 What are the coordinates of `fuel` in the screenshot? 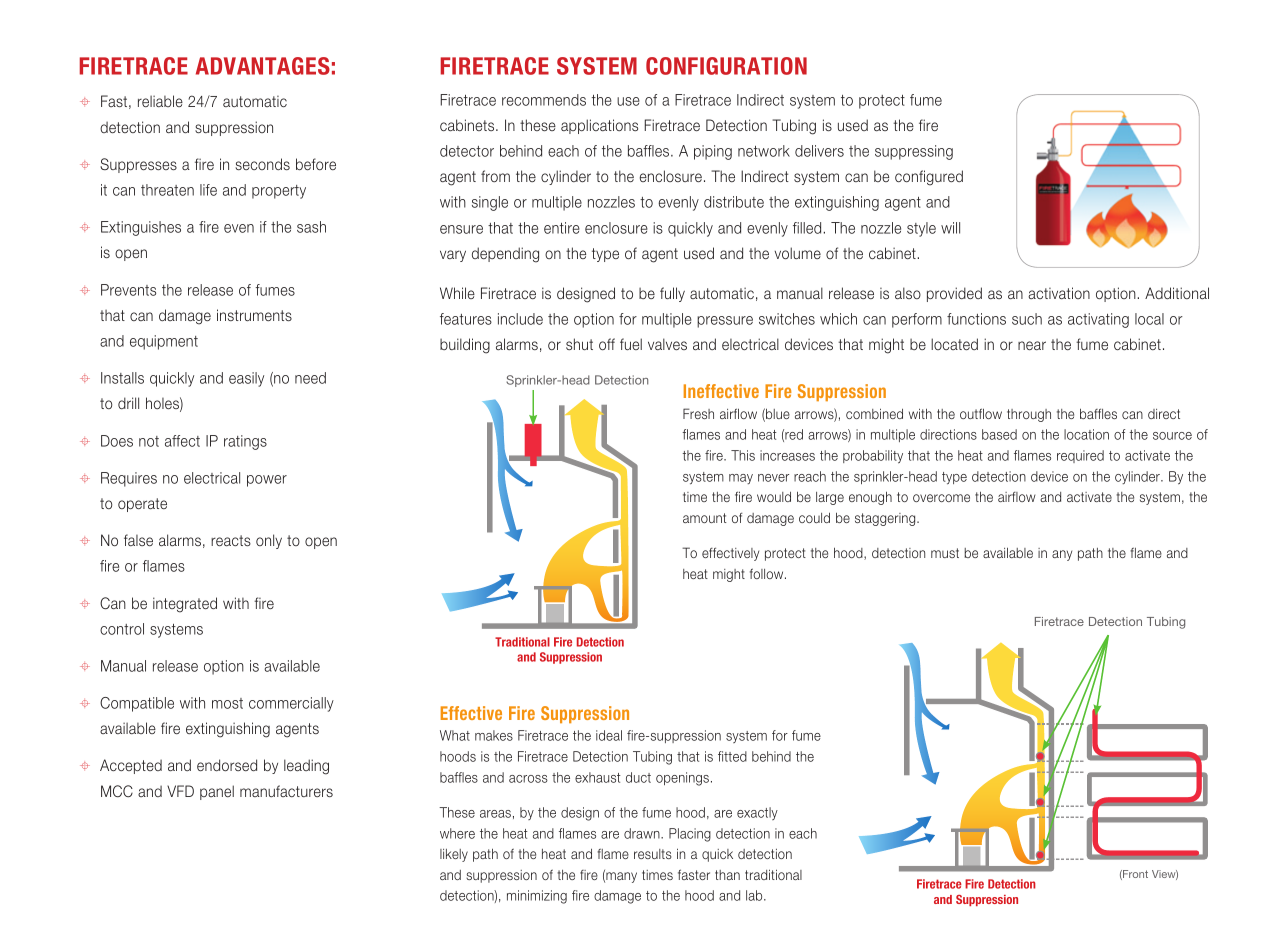 It's located at (631, 344).
